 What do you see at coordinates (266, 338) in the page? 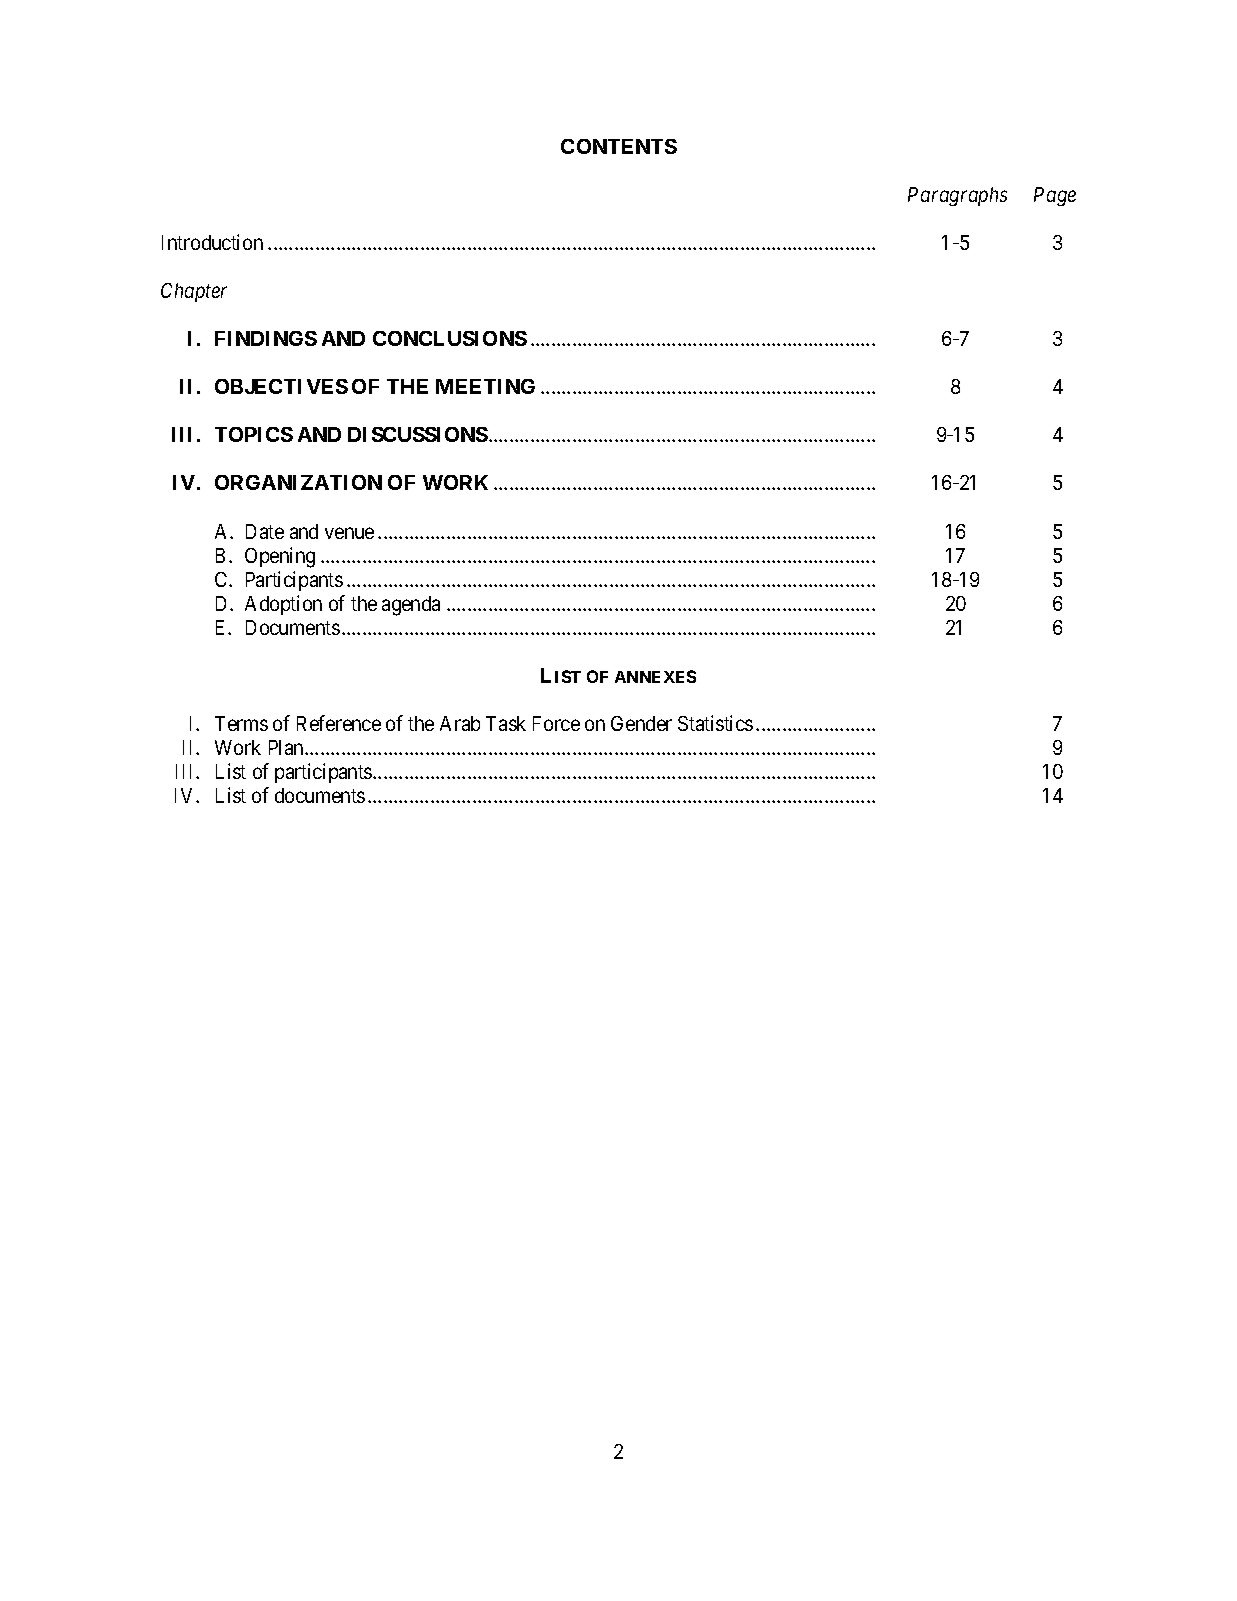
I see `FINDINGS` at bounding box center [266, 338].
